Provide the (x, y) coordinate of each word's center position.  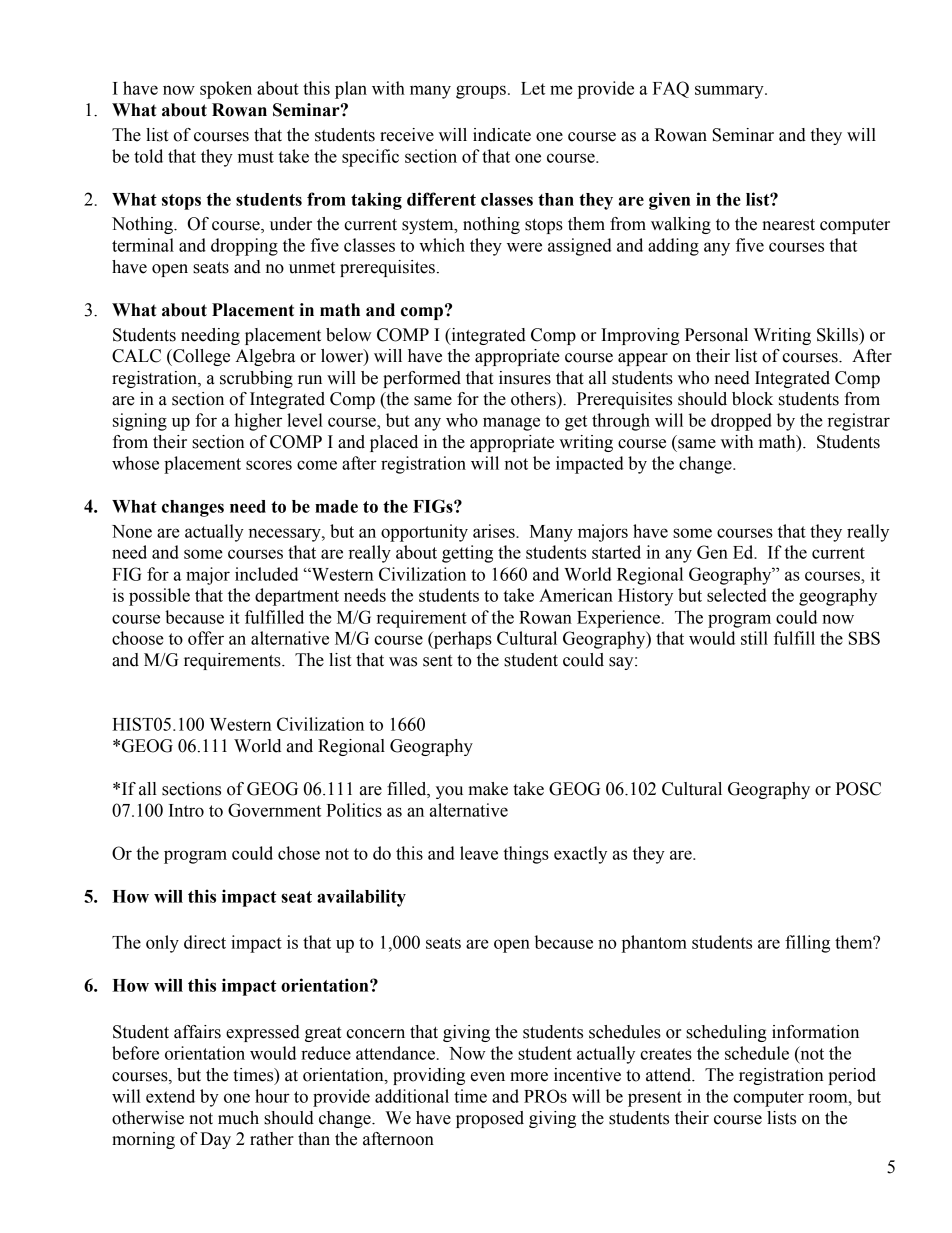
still (754, 638)
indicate (502, 135)
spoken (226, 90)
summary (730, 92)
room (829, 1098)
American (576, 595)
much (238, 1118)
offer (206, 638)
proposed (490, 1119)
